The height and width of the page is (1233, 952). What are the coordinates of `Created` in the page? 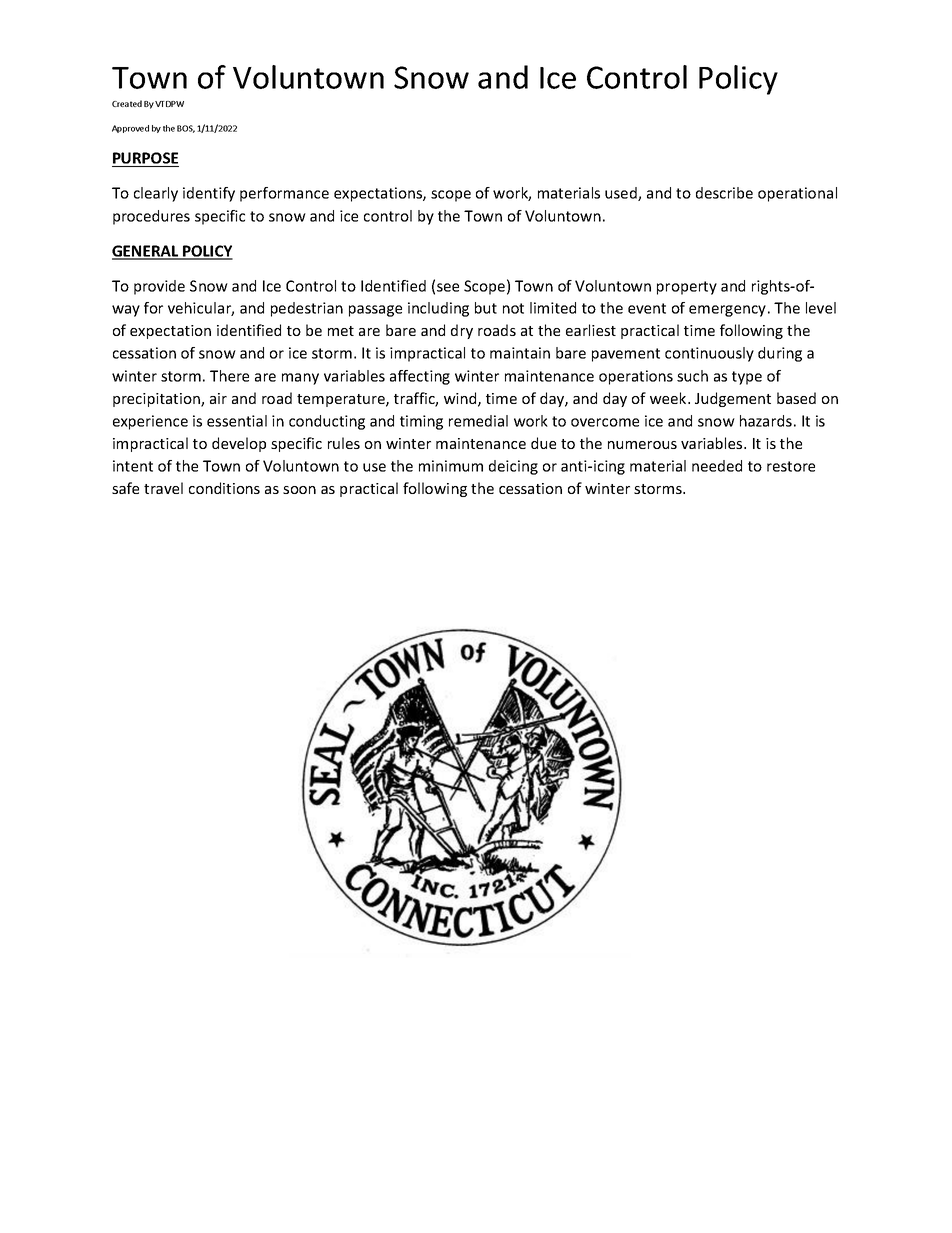 It's located at (127, 103).
